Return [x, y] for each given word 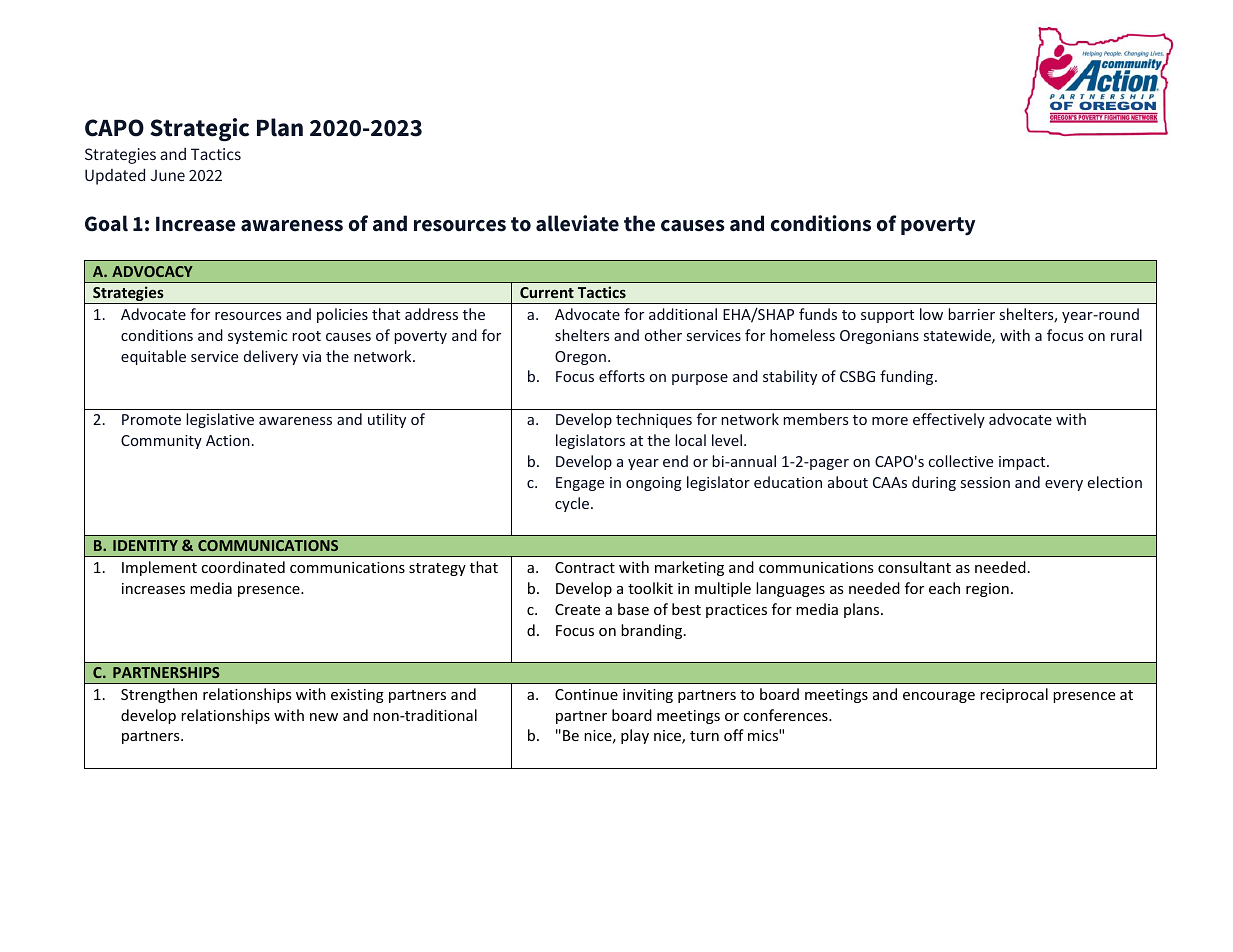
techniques [654, 420]
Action [228, 440]
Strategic [199, 130]
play [635, 736]
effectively [949, 420]
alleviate [577, 223]
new [324, 717]
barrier [971, 314]
